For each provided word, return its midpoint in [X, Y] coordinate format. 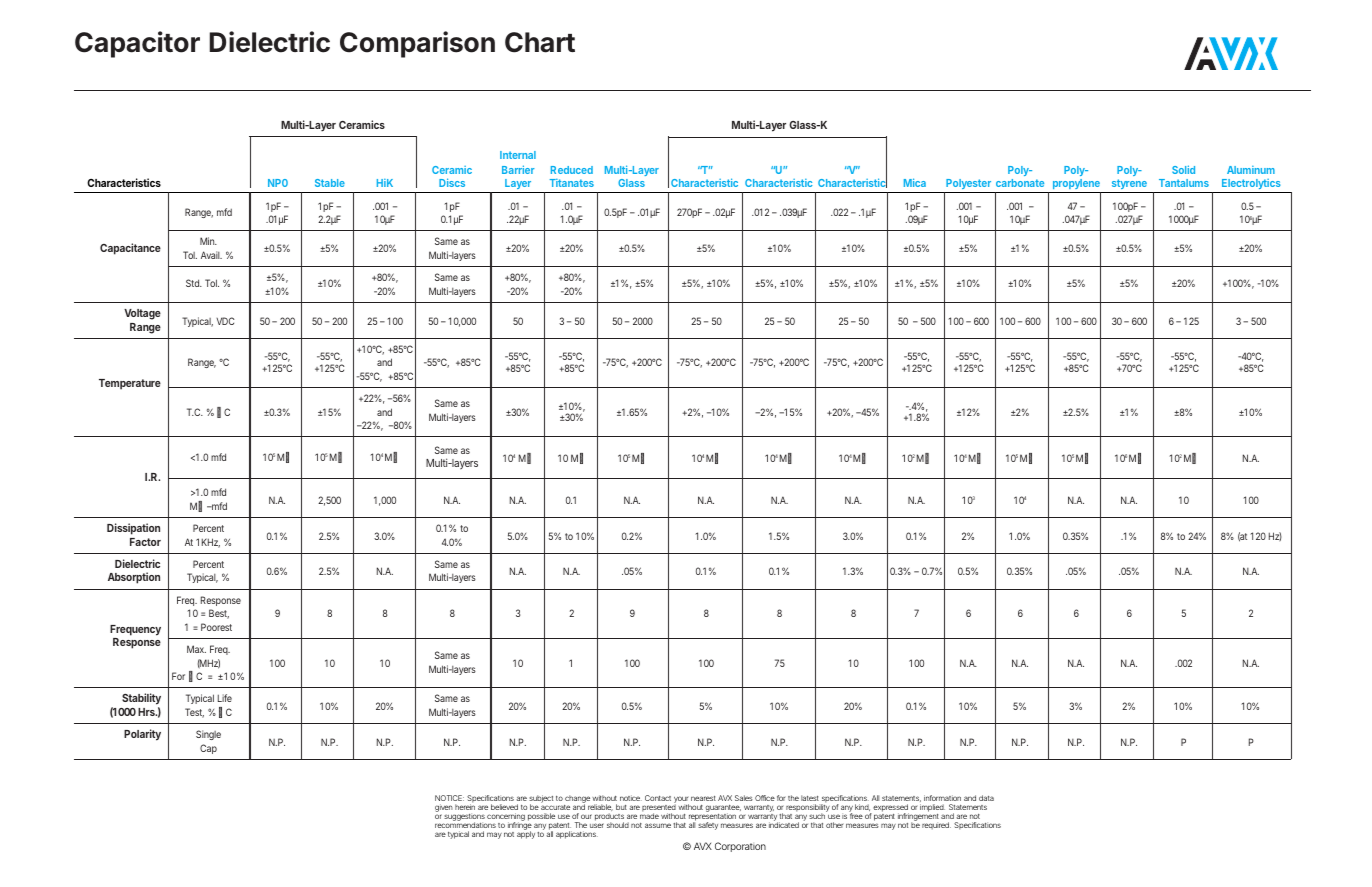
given [444, 809]
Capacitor [137, 44]
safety [708, 826]
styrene [1128, 186]
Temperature [130, 384]
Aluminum [1251, 170]
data [986, 798]
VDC [225, 321]
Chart [540, 42]
